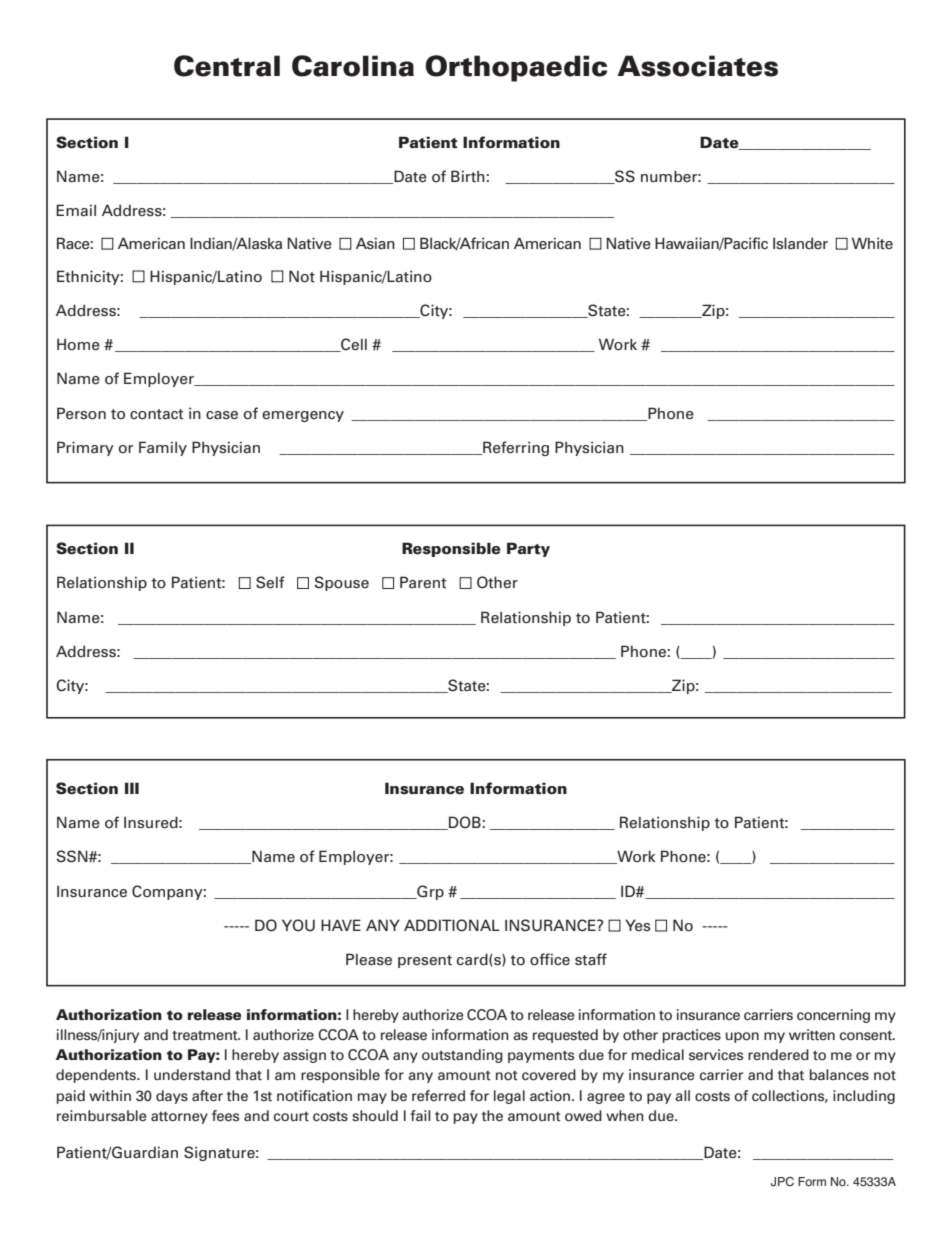 The height and width of the screenshot is (1233, 952). Describe the element at coordinates (227, 66) in the screenshot. I see `Central` at that location.
